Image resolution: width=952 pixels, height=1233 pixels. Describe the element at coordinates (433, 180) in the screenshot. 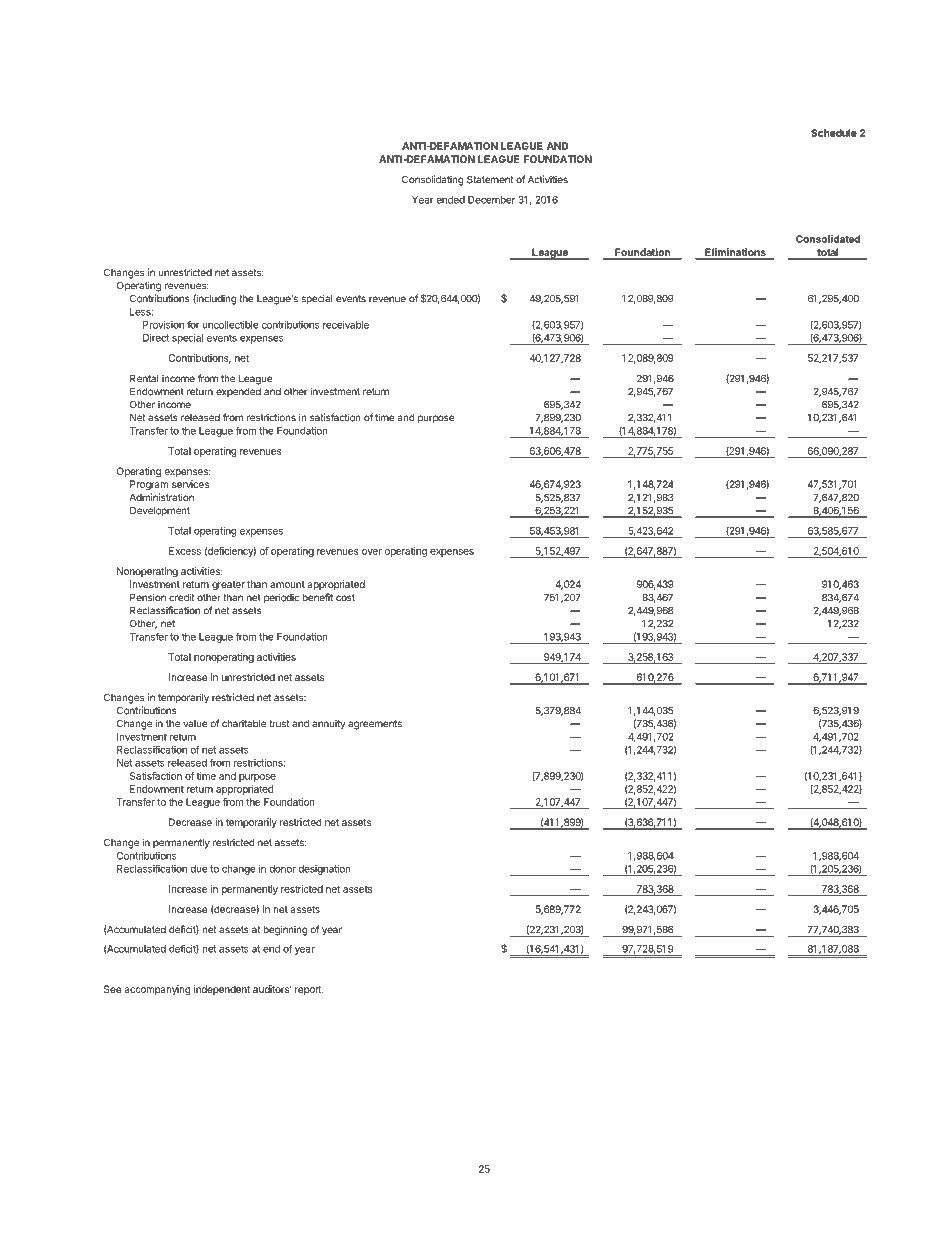

I see `Consolidating` at that location.
